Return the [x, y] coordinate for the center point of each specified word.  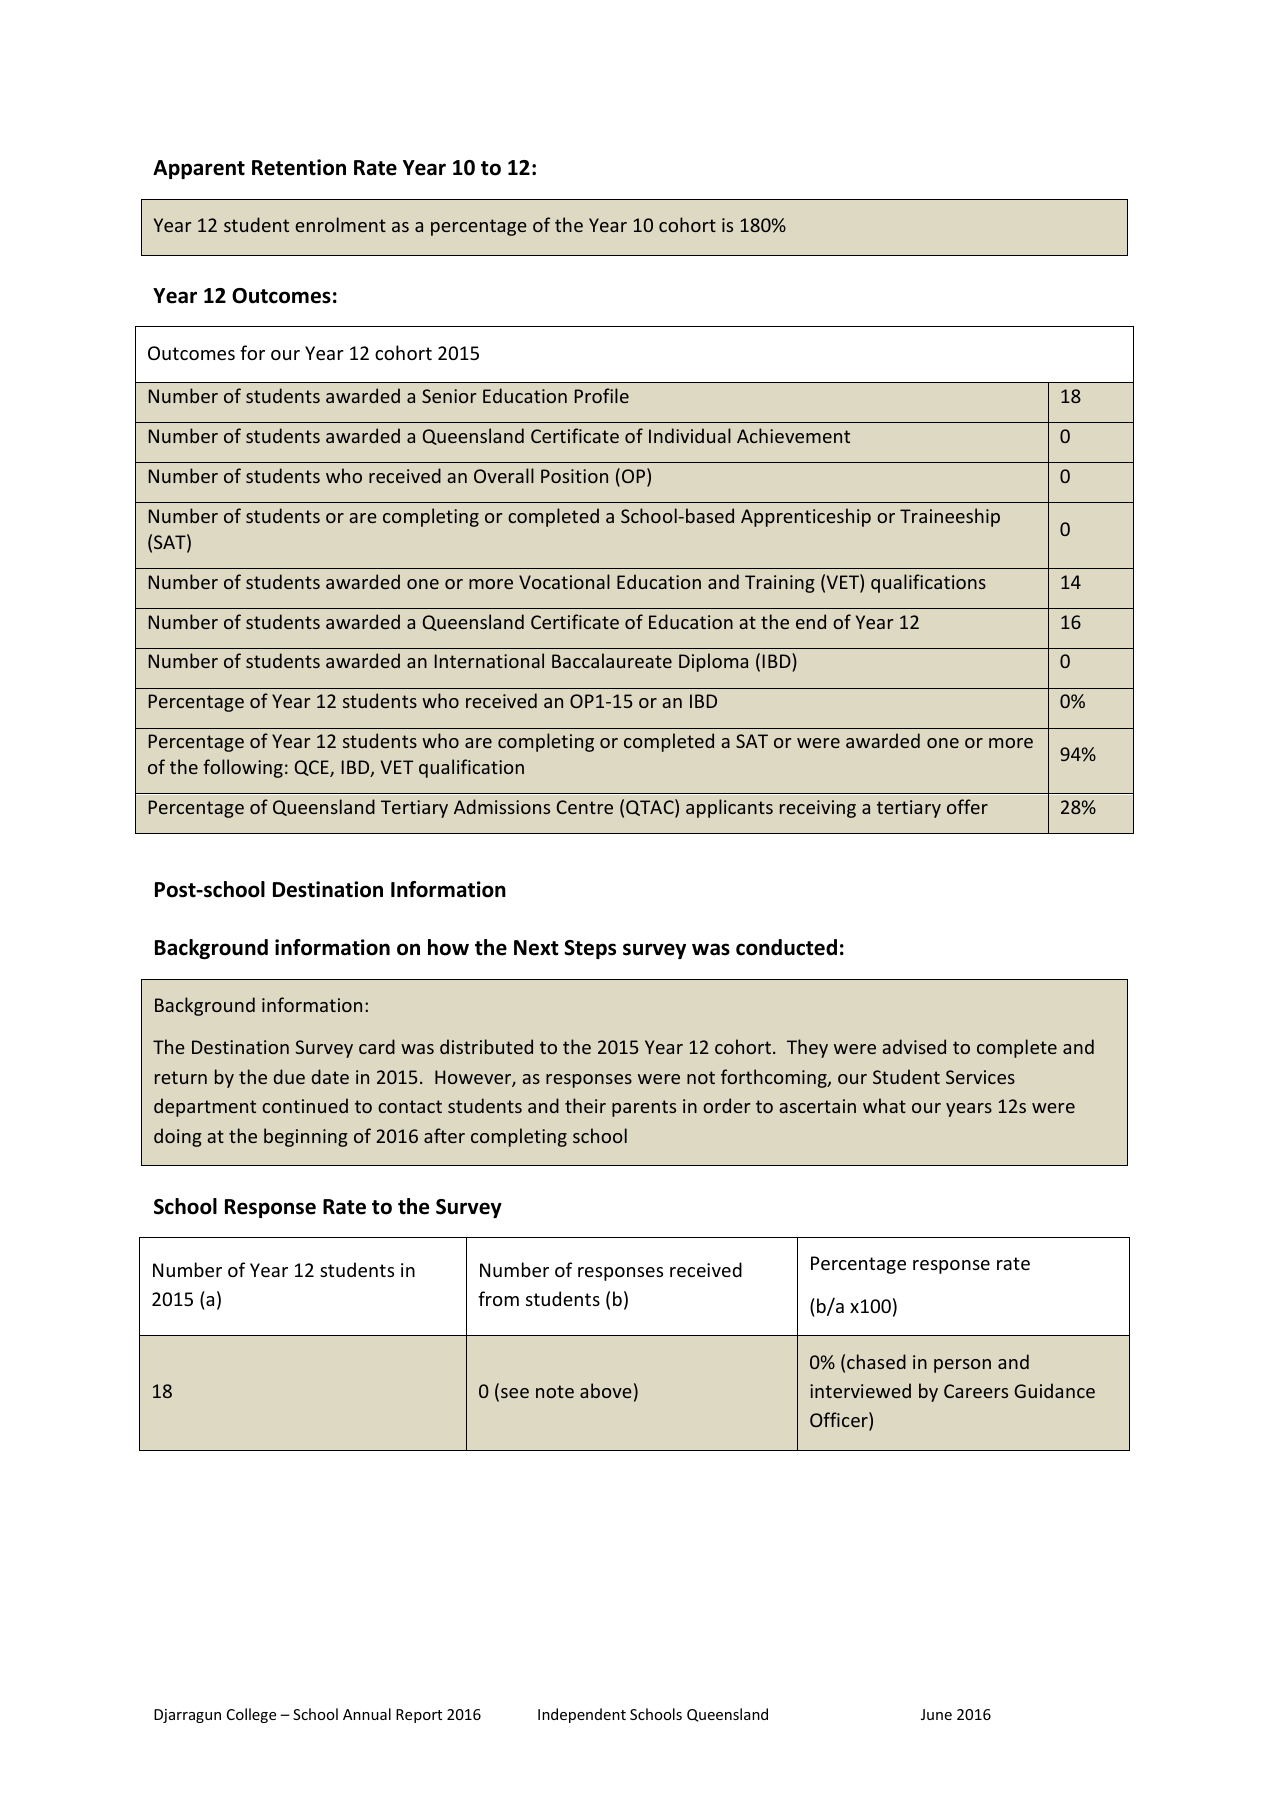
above [606, 1390]
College [251, 1715]
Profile [602, 395]
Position [574, 476]
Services [980, 1077]
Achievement [793, 435]
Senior [449, 396]
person [962, 1366]
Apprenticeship [806, 517]
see [515, 1393]
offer [967, 806]
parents [644, 1108]
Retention [299, 167]
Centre [585, 807]
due [289, 1076]
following [243, 768]
